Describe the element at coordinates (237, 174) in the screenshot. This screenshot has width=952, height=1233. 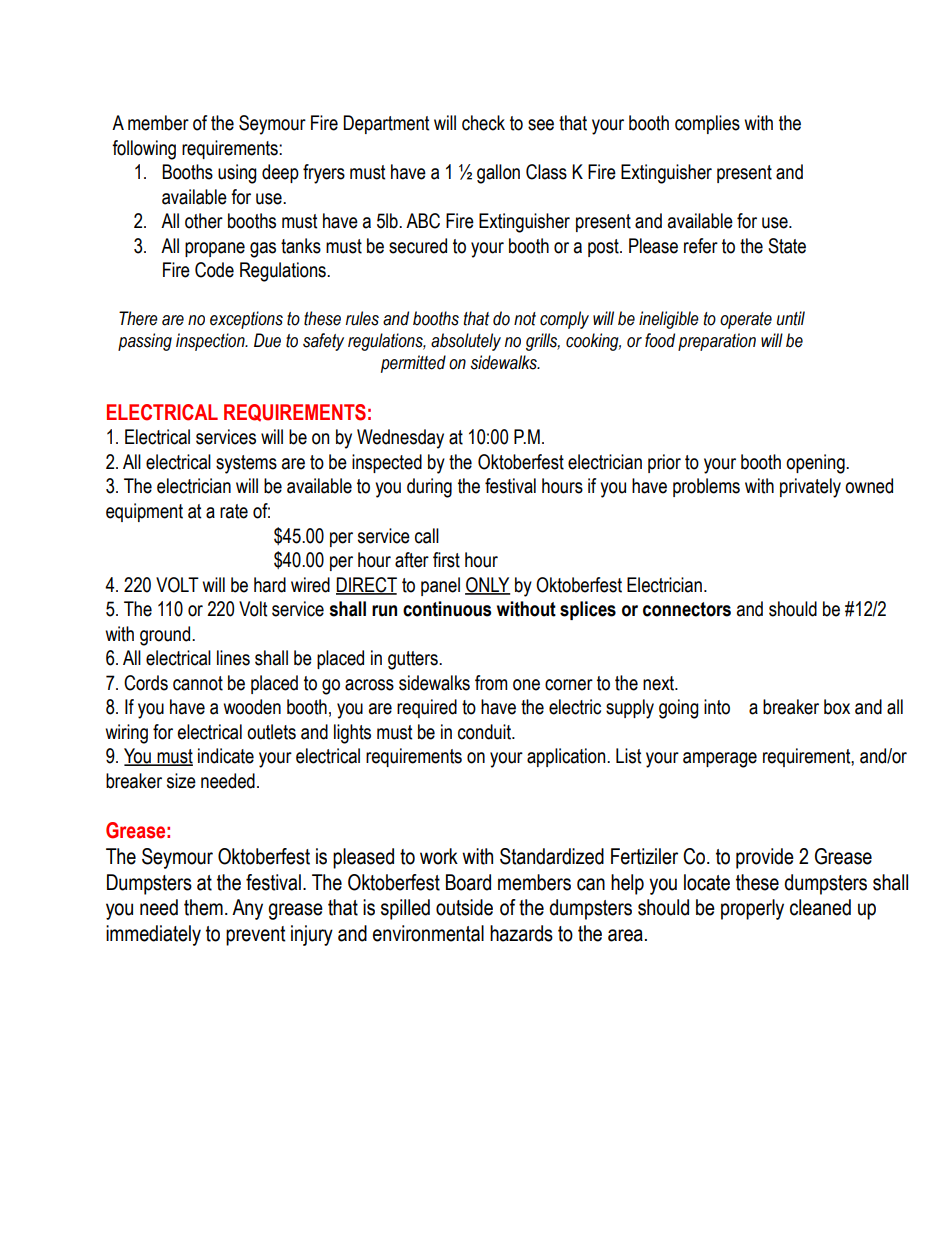
I see `using` at that location.
